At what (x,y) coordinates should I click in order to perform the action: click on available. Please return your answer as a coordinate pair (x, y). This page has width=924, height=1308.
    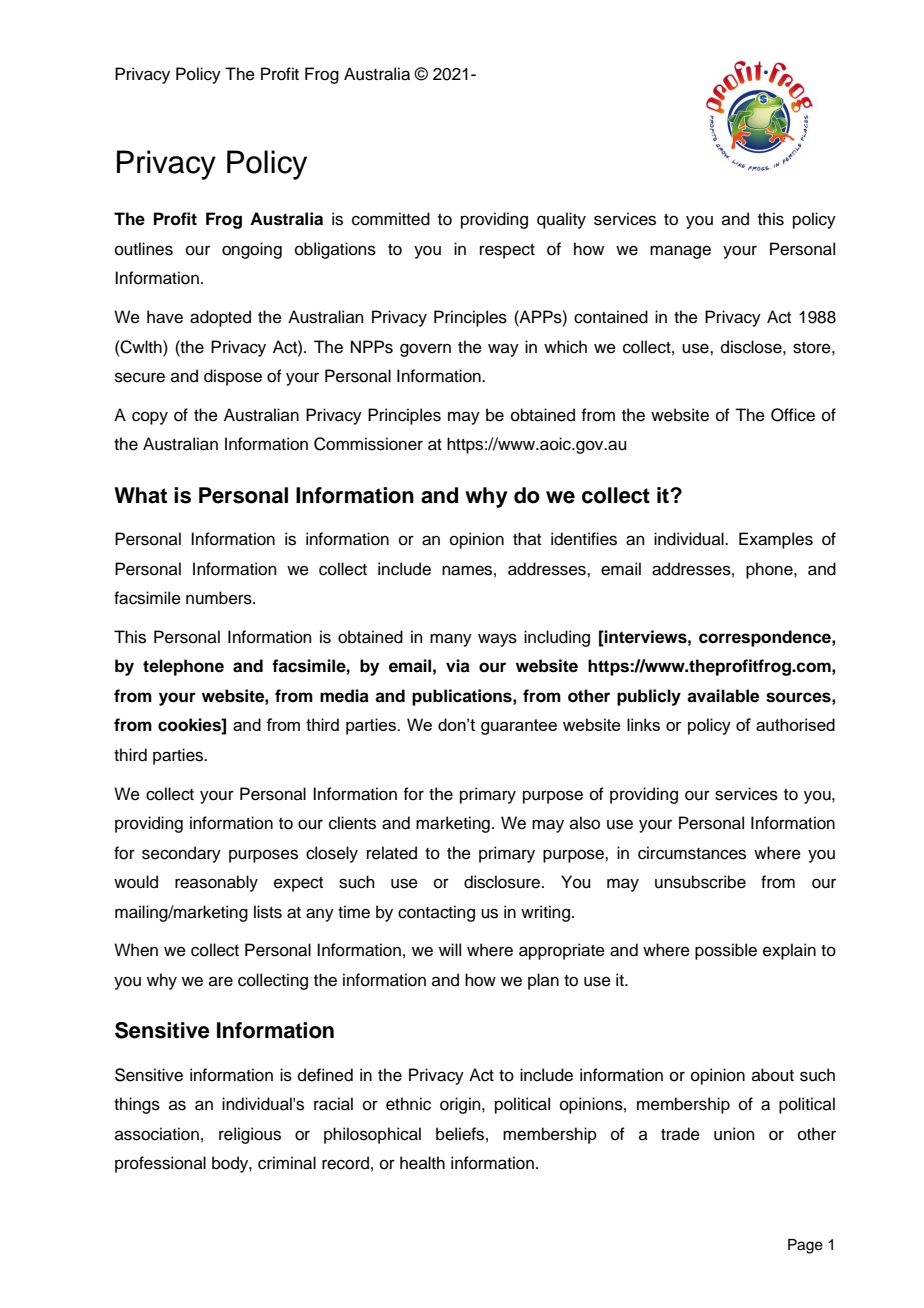
    Looking at the image, I should click on (723, 696).
